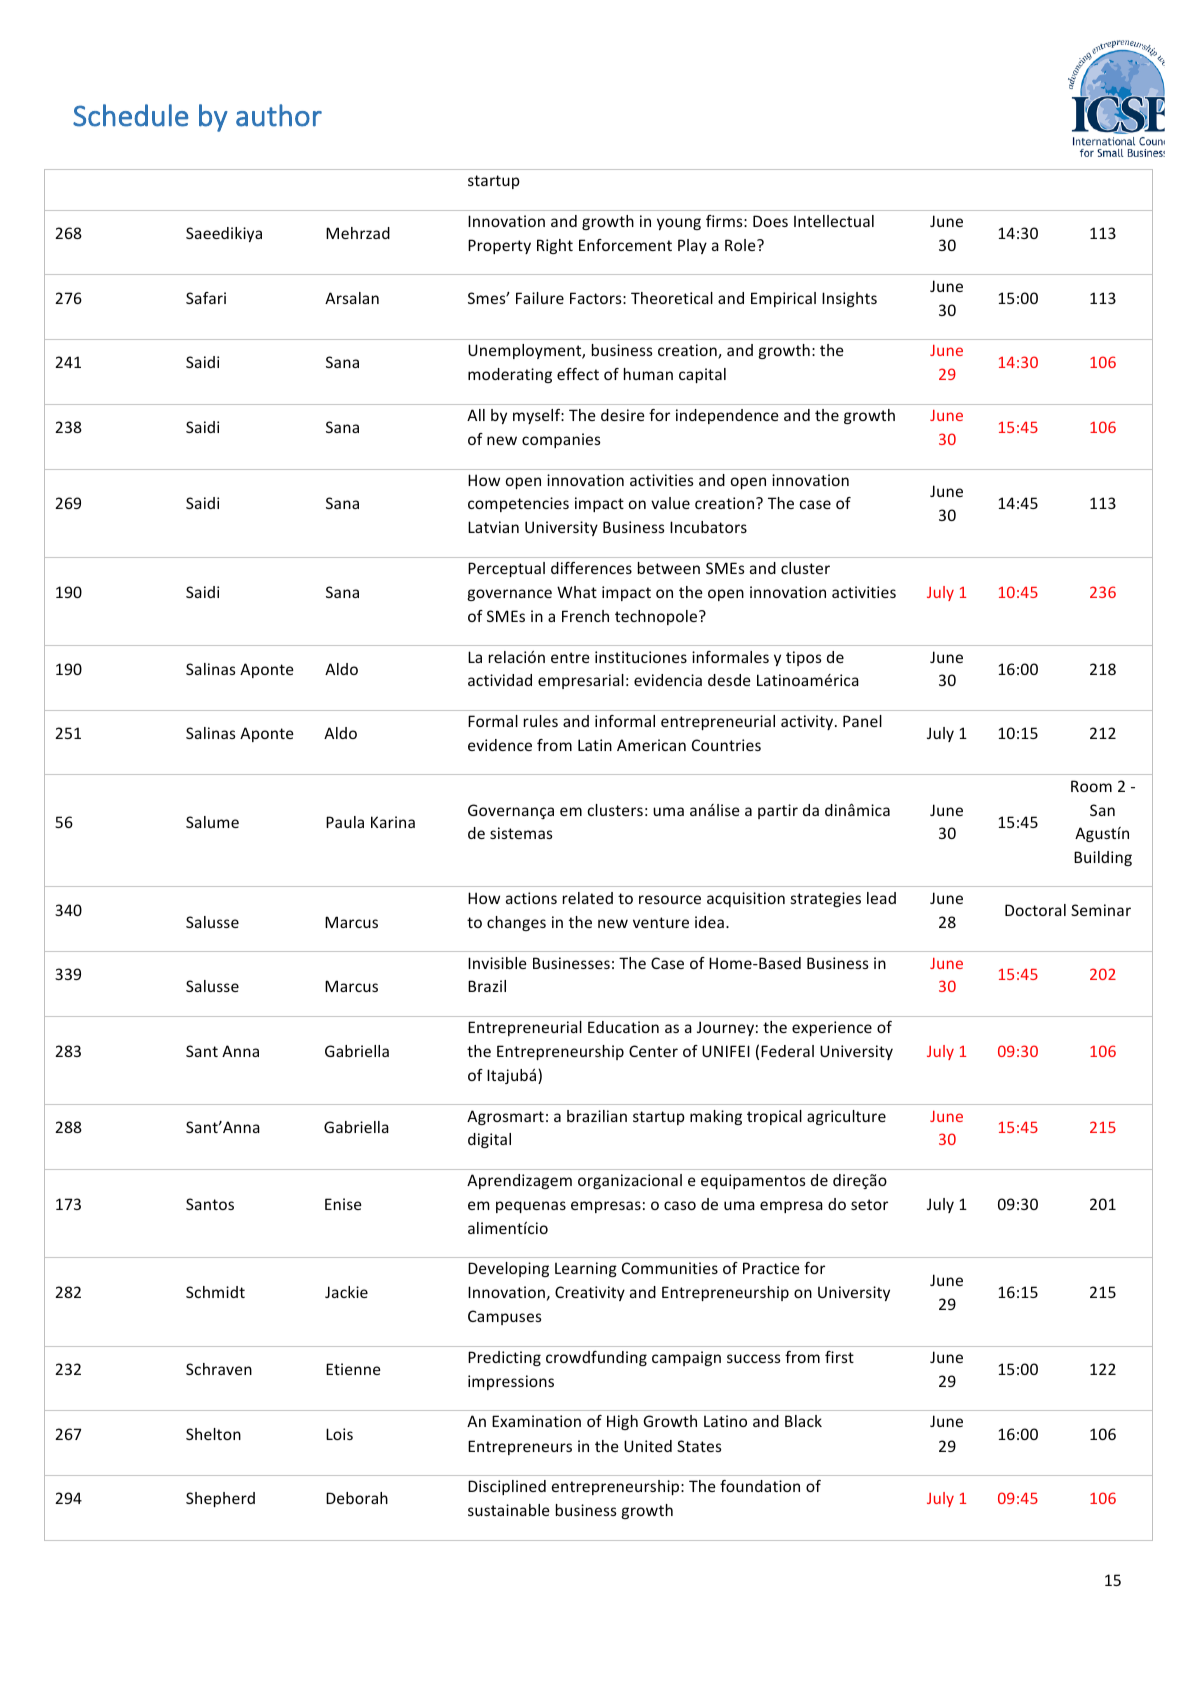  Describe the element at coordinates (215, 1292) in the image. I see `Schmidt` at that location.
